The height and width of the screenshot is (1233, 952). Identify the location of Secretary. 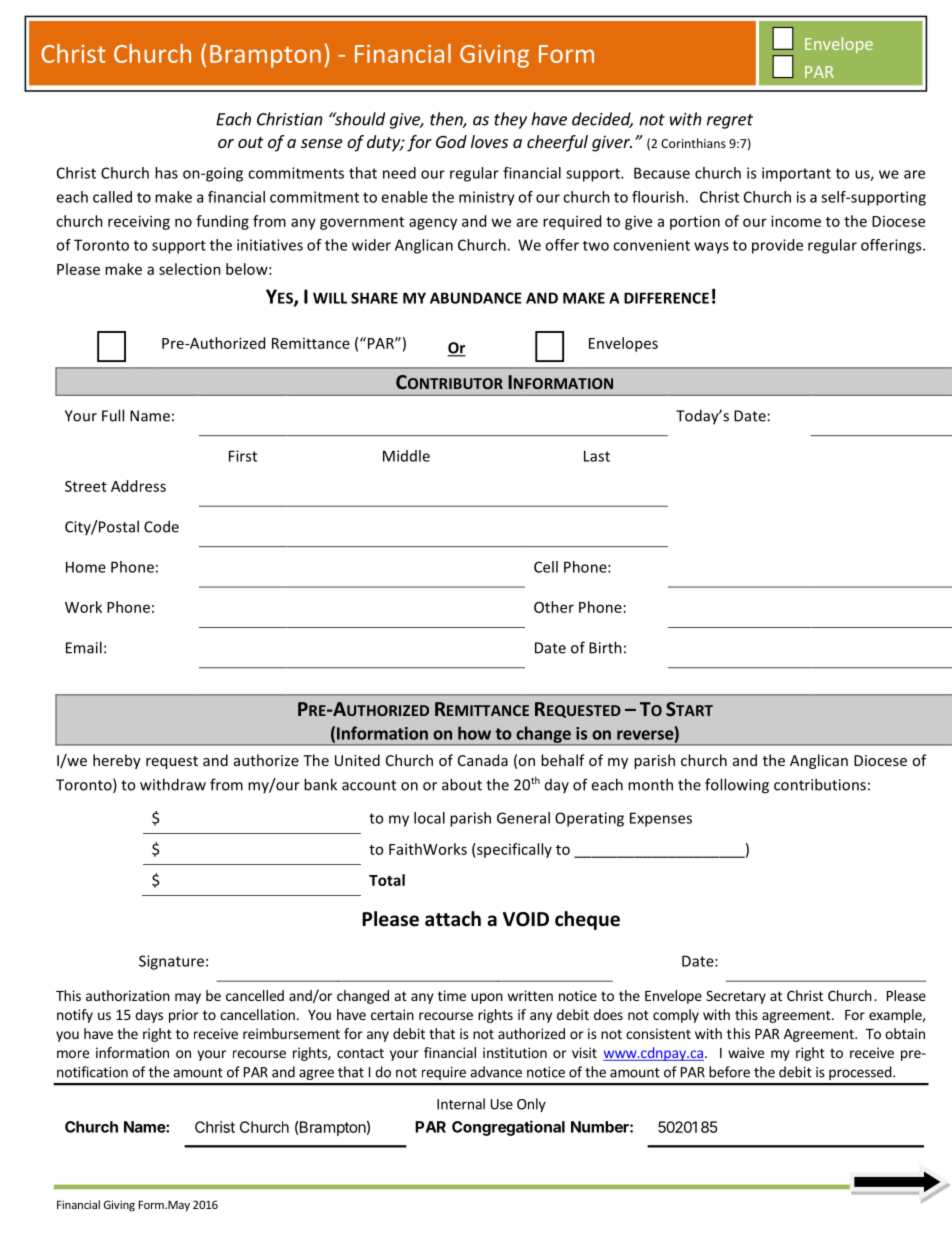
(736, 997).
